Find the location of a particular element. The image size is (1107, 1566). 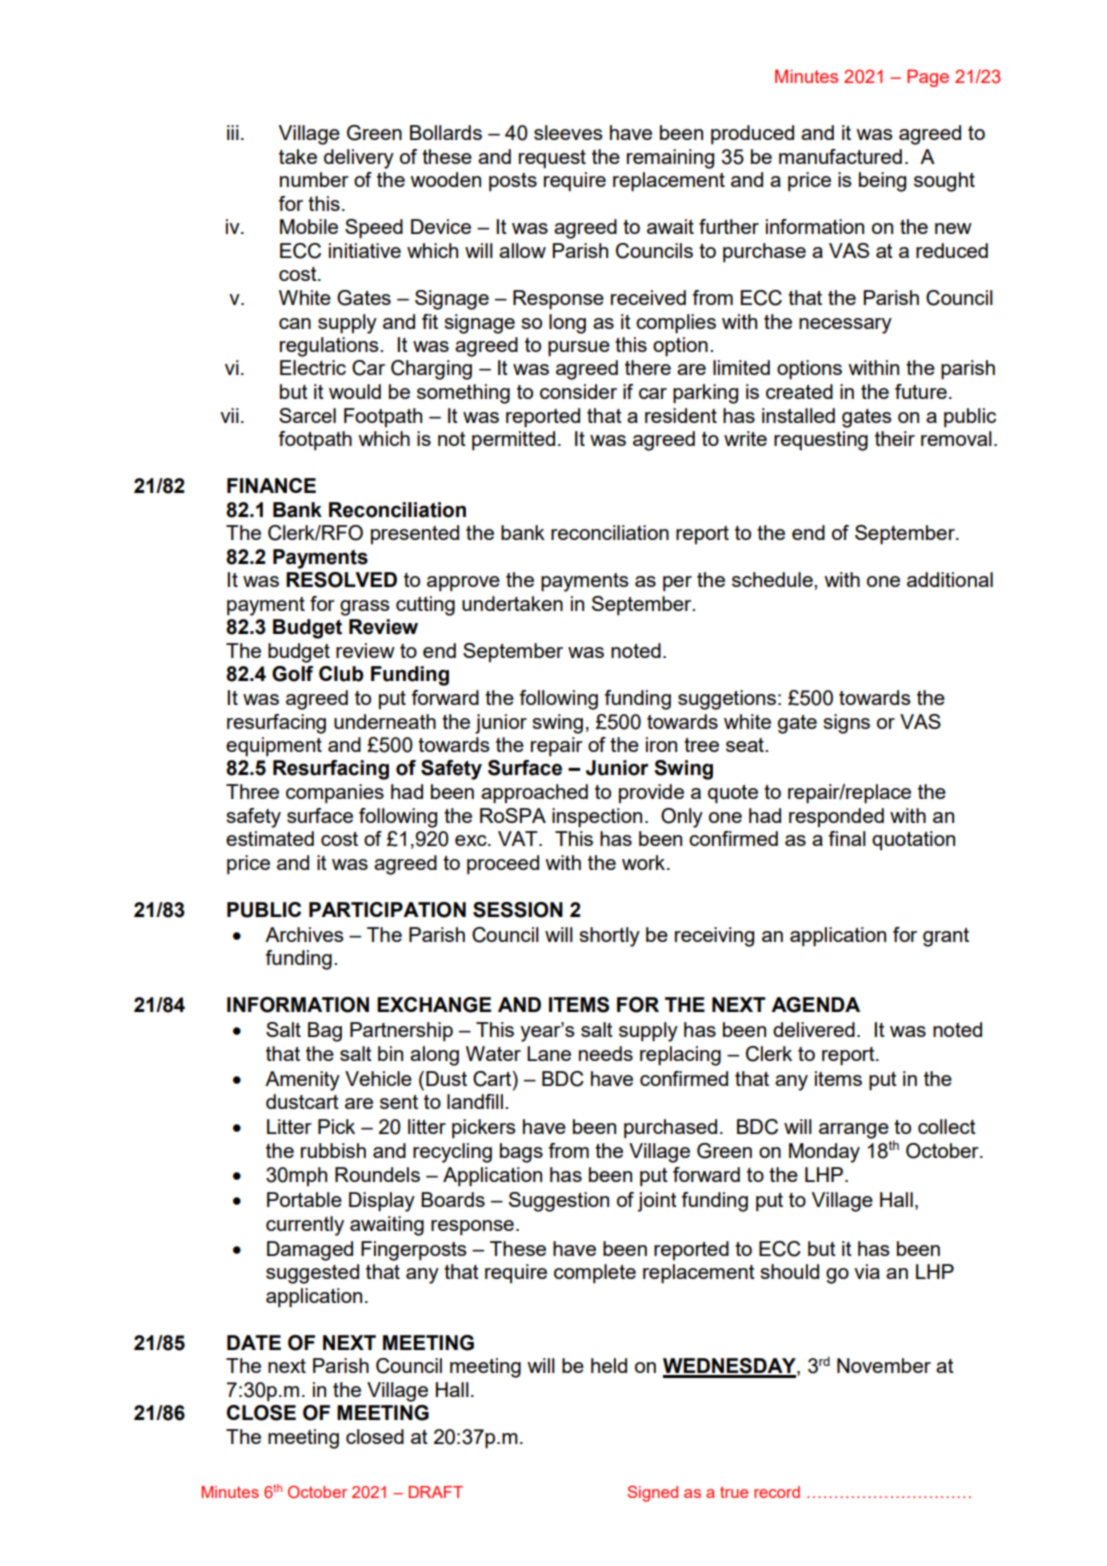

delivery is located at coordinates (359, 159).
